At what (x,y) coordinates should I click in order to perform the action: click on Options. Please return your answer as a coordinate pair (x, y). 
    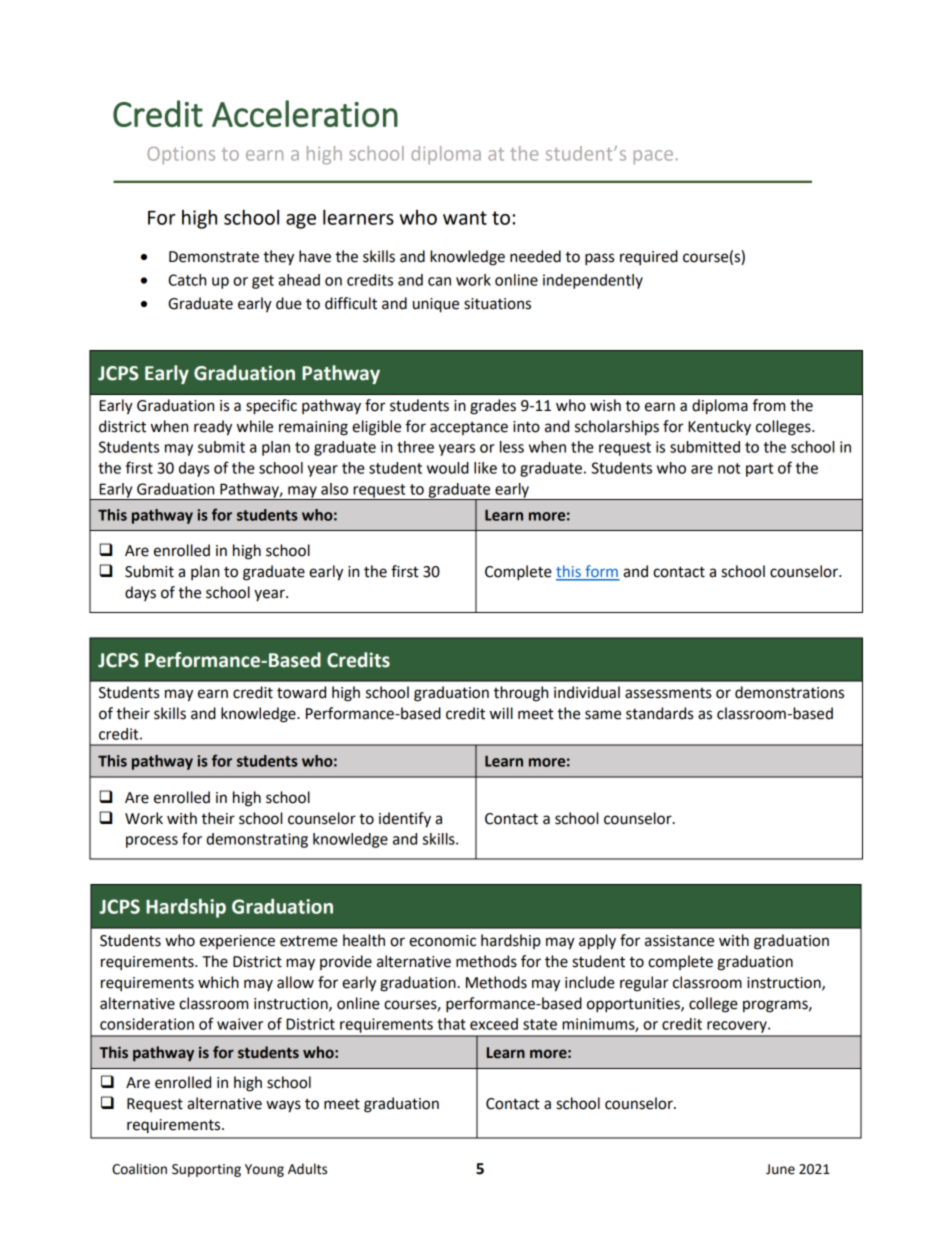
    Looking at the image, I should click on (181, 156).
